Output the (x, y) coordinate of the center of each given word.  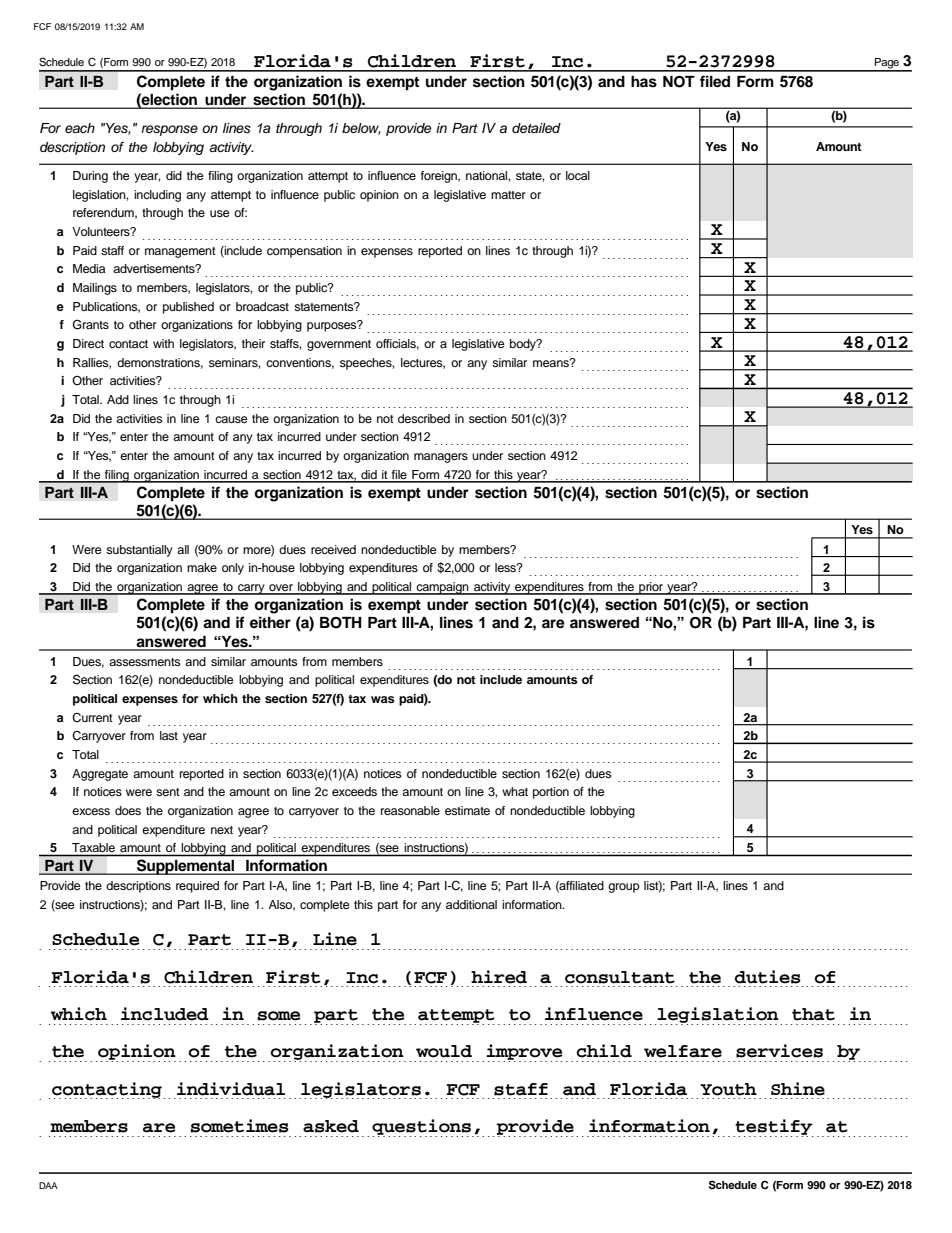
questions (422, 1128)
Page (887, 64)
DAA (48, 1185)
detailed (536, 128)
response (169, 130)
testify (773, 1128)
